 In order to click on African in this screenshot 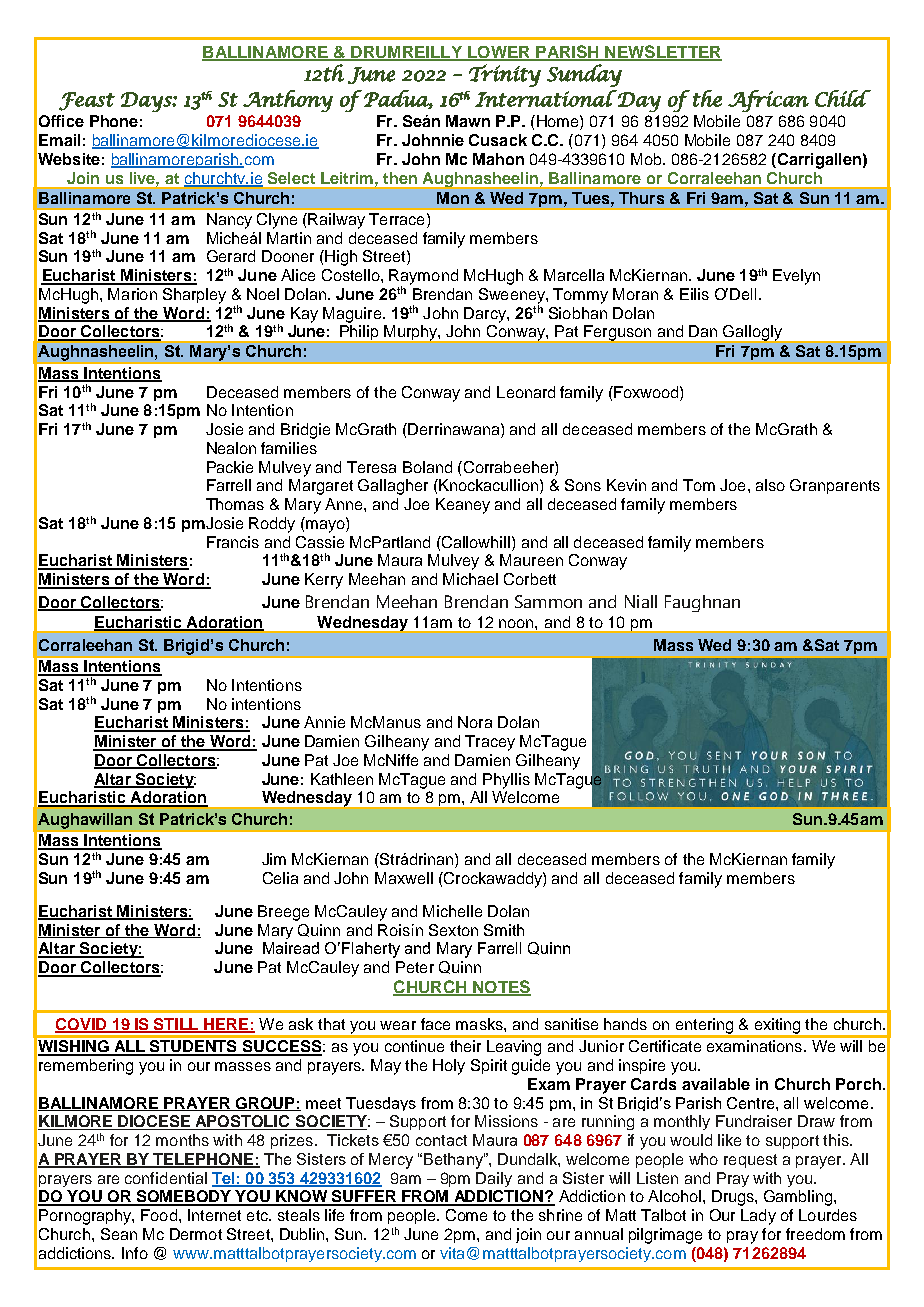, I will do `click(768, 101)`.
